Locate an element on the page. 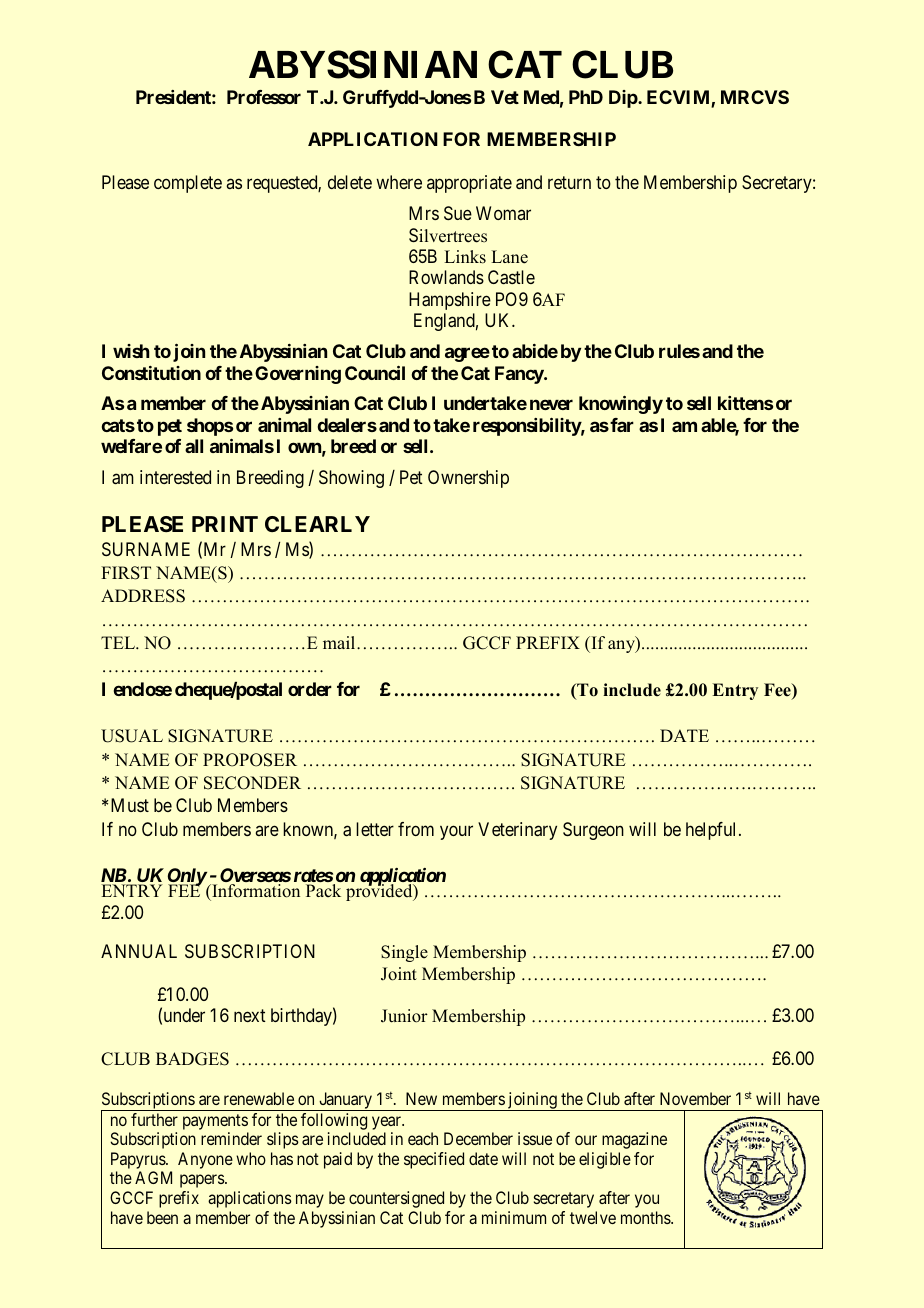 The height and width of the image is (1308, 924). mail is located at coordinates (340, 642).
